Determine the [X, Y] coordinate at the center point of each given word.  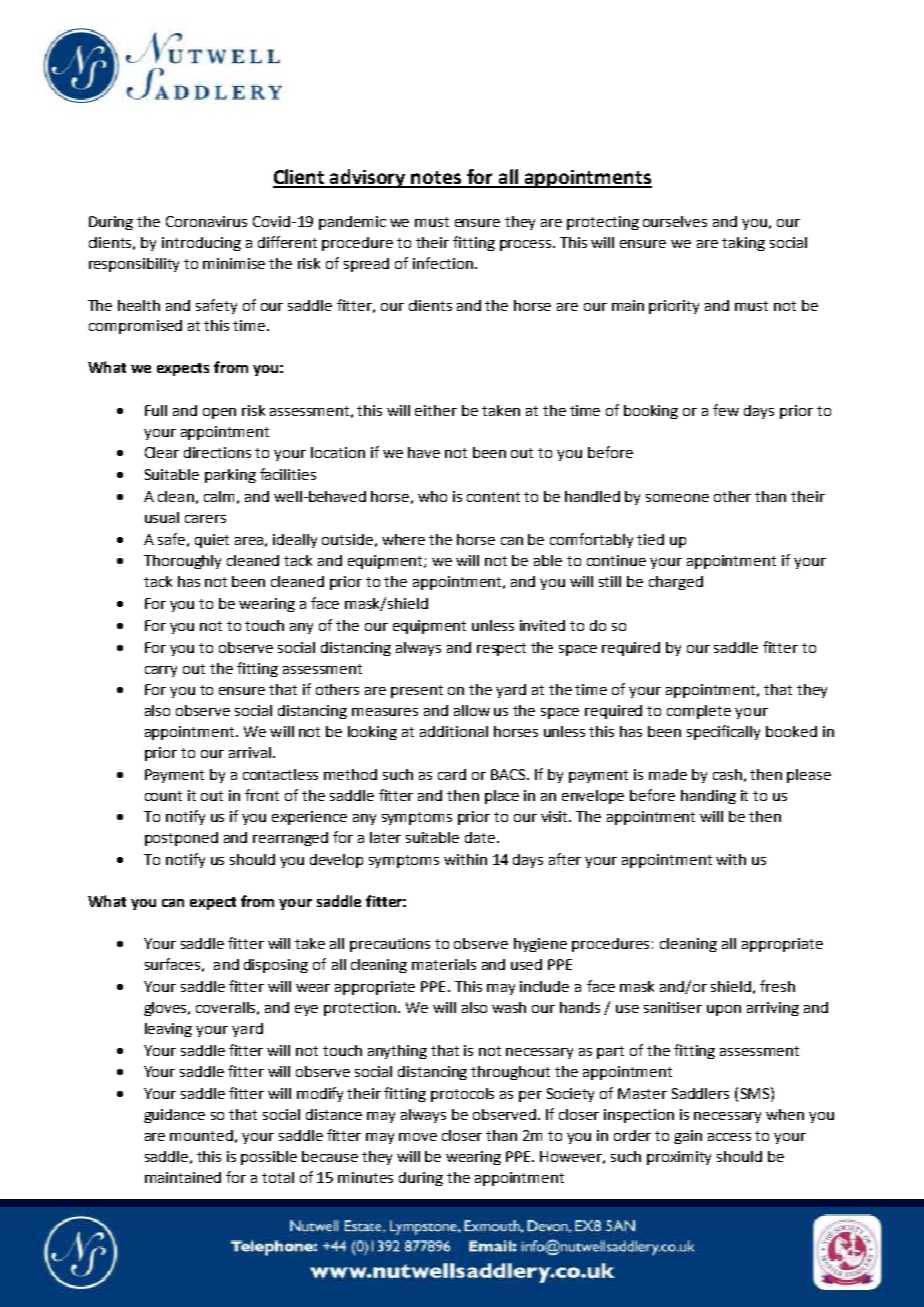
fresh [777, 986]
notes [437, 179]
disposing [276, 966]
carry [161, 671]
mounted [201, 1135]
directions [217, 452]
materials [444, 964]
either [436, 410]
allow [472, 710]
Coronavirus [206, 221]
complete [699, 712]
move [418, 1137]
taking [743, 244]
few [726, 410]
